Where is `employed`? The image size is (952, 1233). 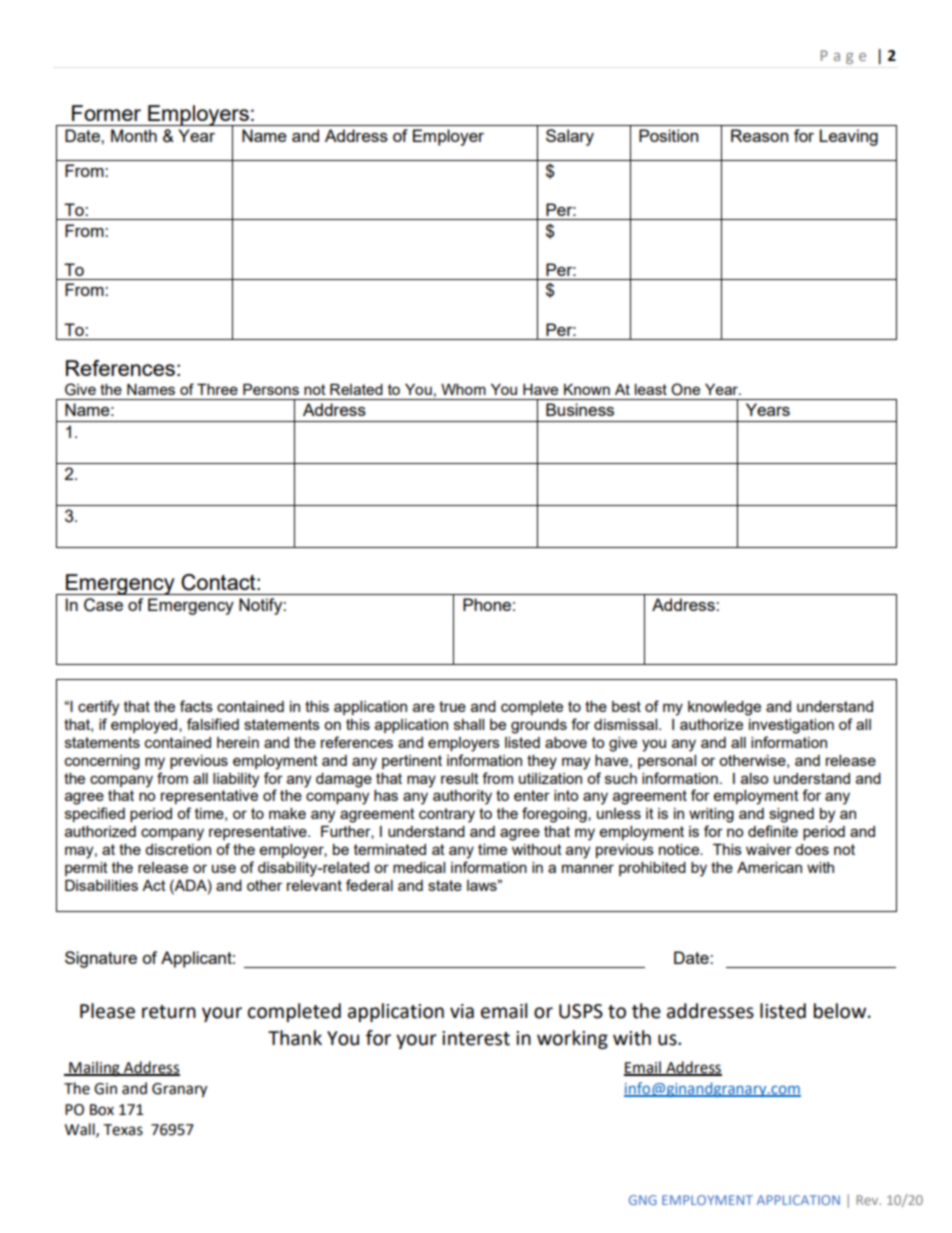 employed is located at coordinates (145, 726).
